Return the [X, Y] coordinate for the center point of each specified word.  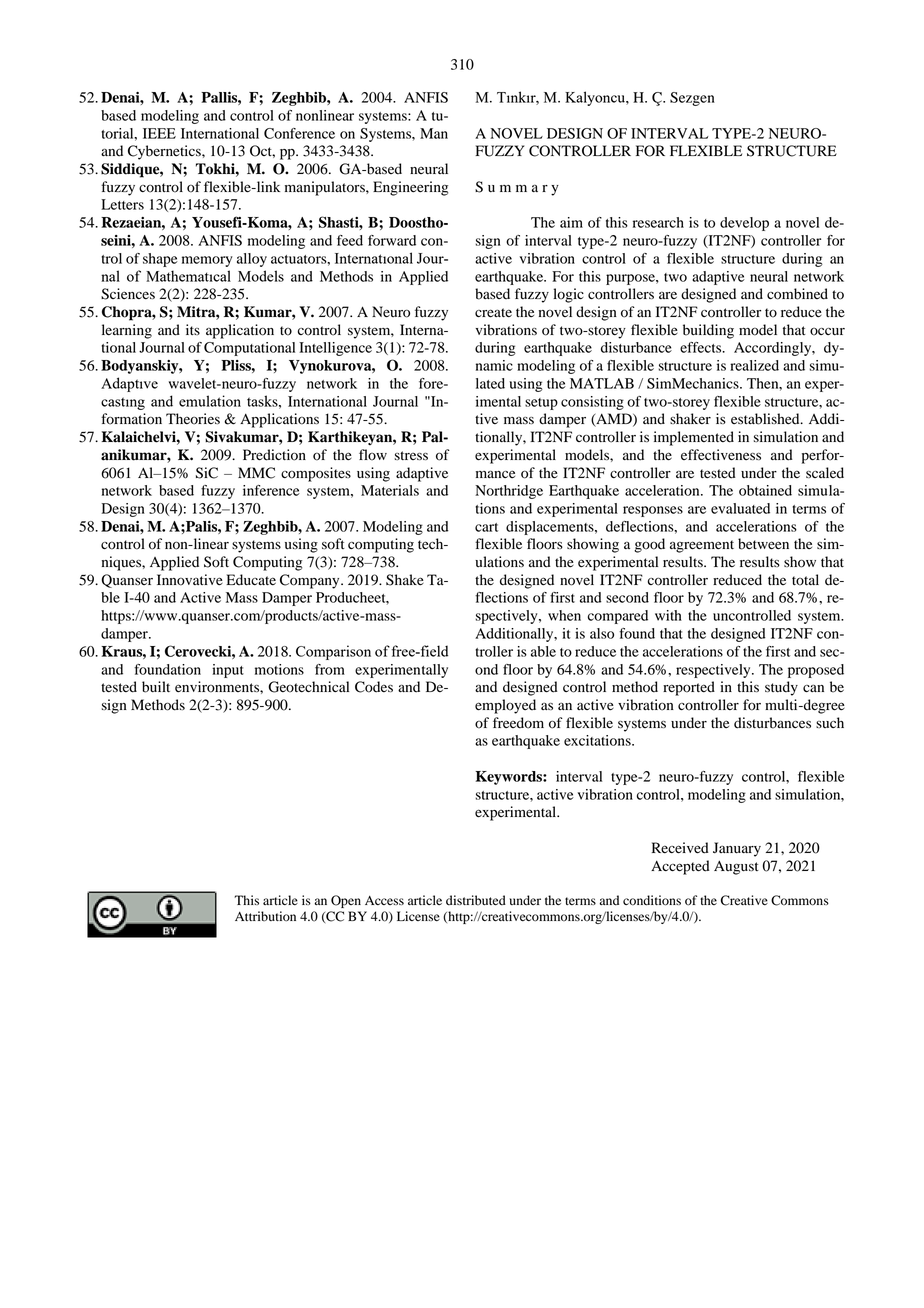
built [156, 687]
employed [505, 706]
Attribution [265, 916]
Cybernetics [165, 152]
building [708, 331]
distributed [476, 900]
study [781, 688]
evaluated [740, 508]
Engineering [410, 188]
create [493, 313]
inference [271, 490]
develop [744, 224]
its [193, 329]
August [736, 867]
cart [486, 527]
